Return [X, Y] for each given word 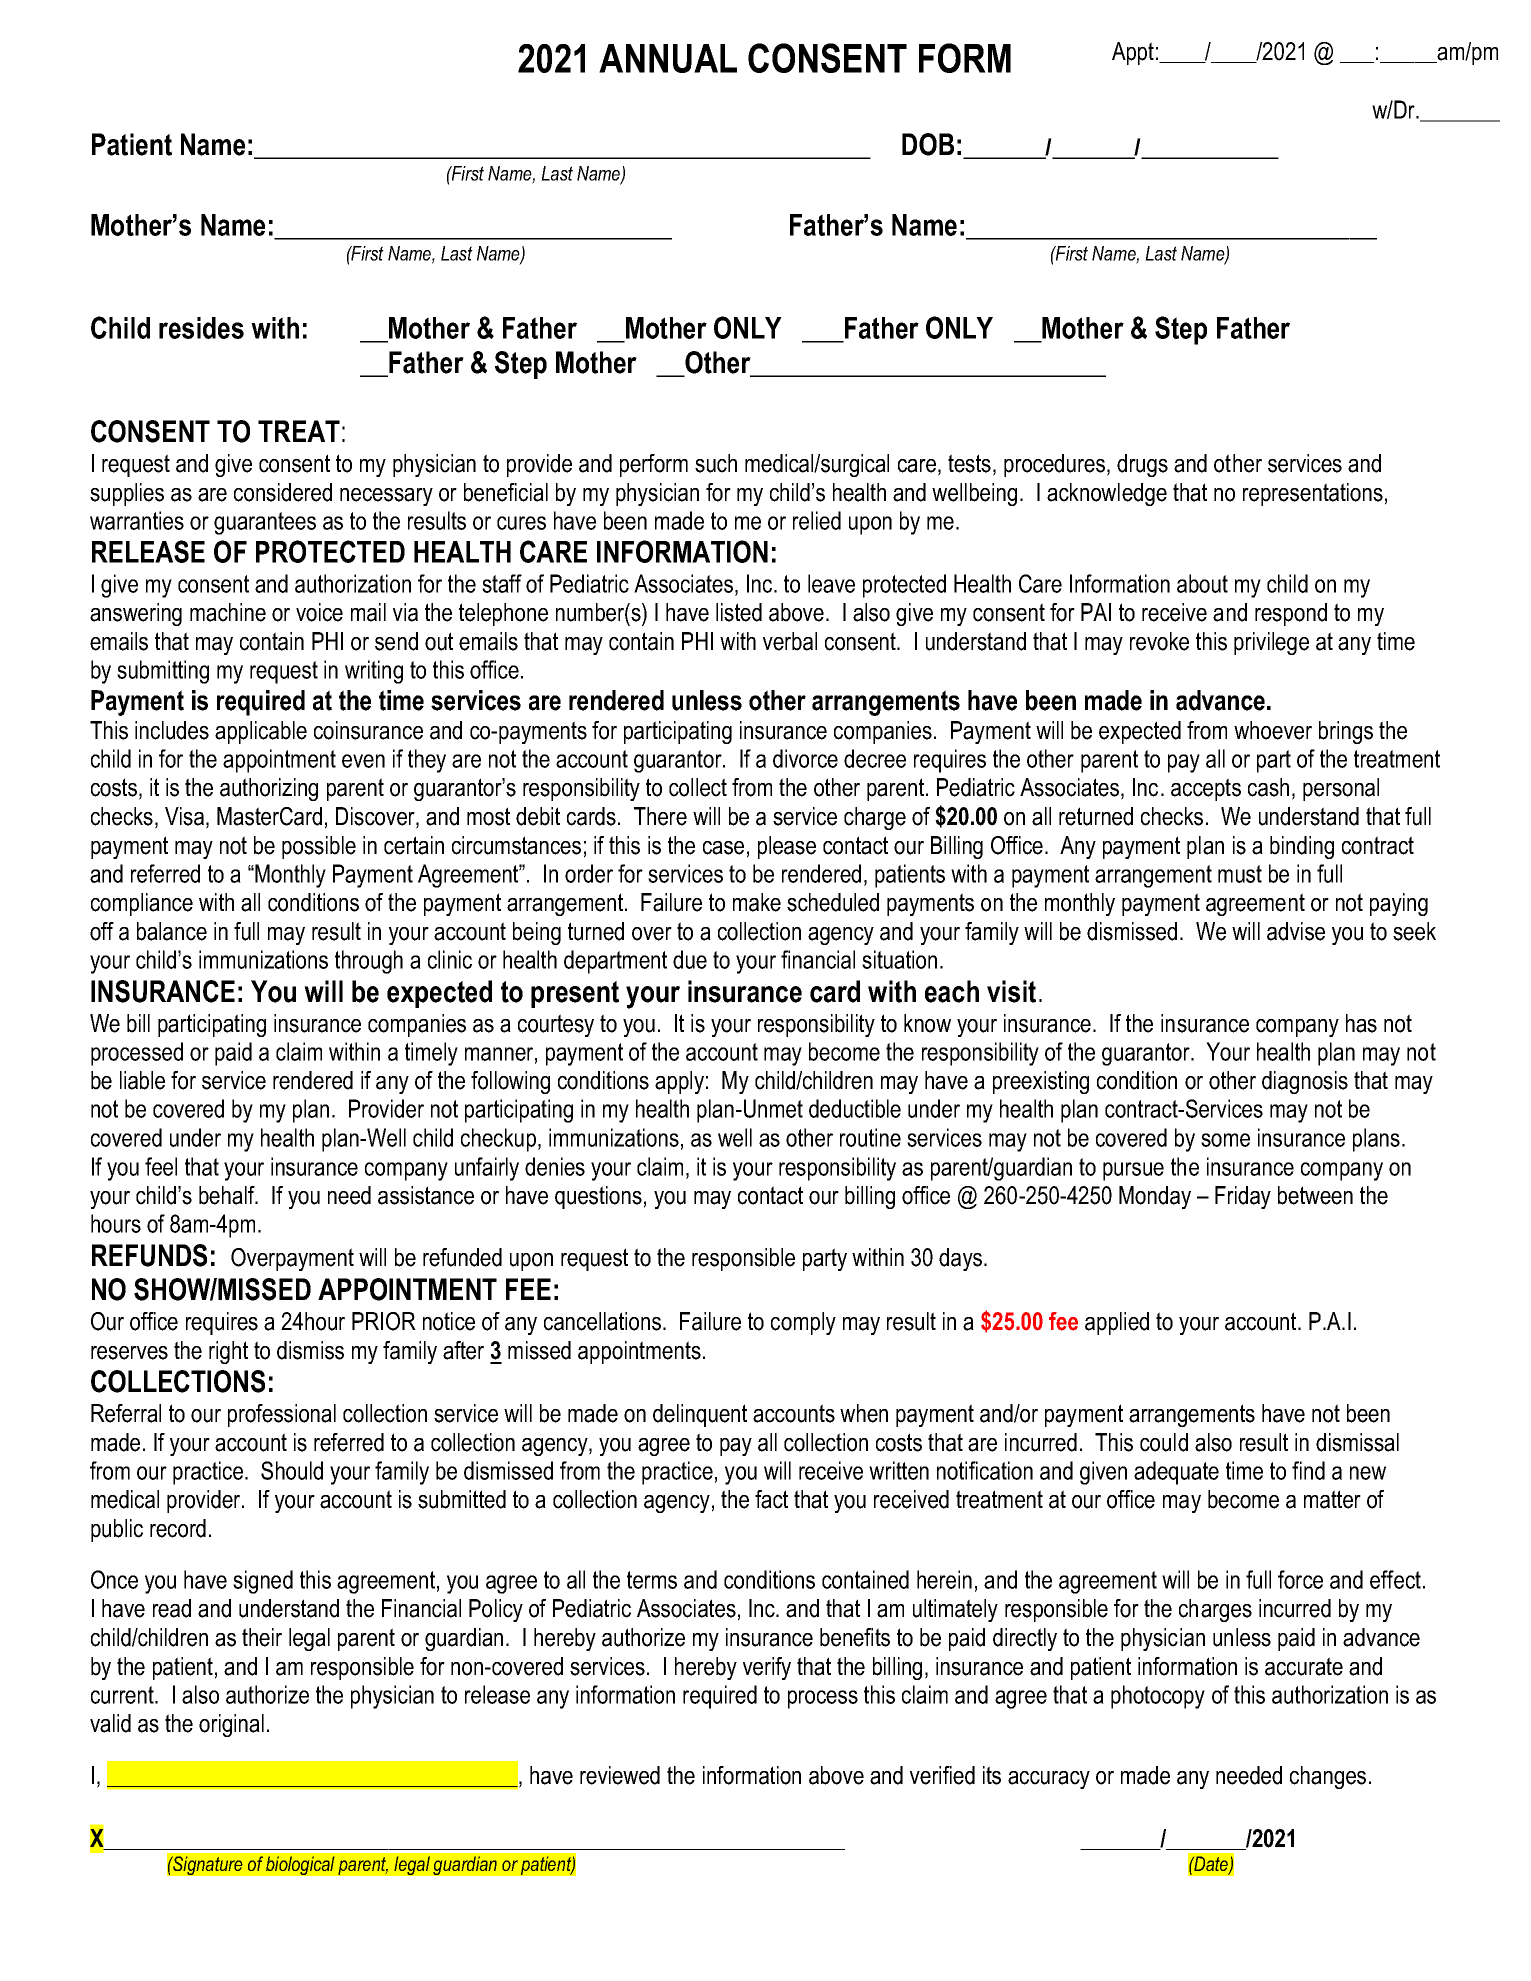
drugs [1142, 465]
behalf [228, 1195]
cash [1268, 787]
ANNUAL [668, 58]
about [1202, 583]
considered [283, 492]
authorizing [269, 789]
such [716, 463]
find [1308, 1470]
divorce [805, 758]
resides [201, 328]
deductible [855, 1108]
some [1225, 1140]
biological [300, 1865]
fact [771, 1499]
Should [292, 1470]
